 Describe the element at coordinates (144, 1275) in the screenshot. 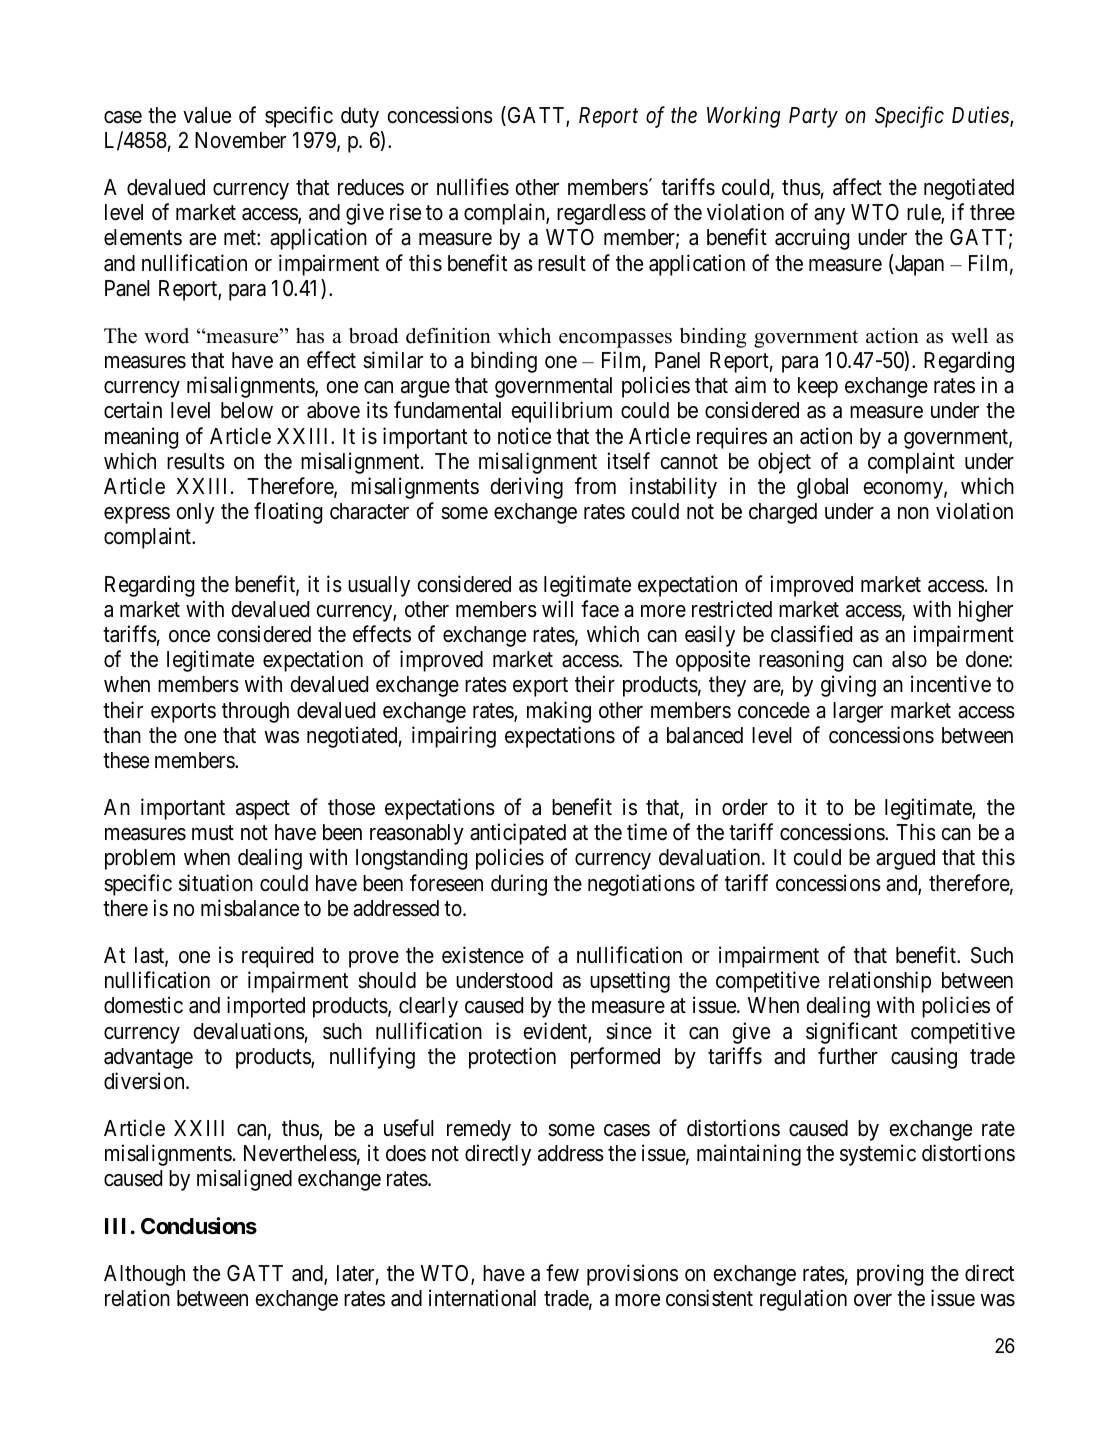

I see `Although` at that location.
